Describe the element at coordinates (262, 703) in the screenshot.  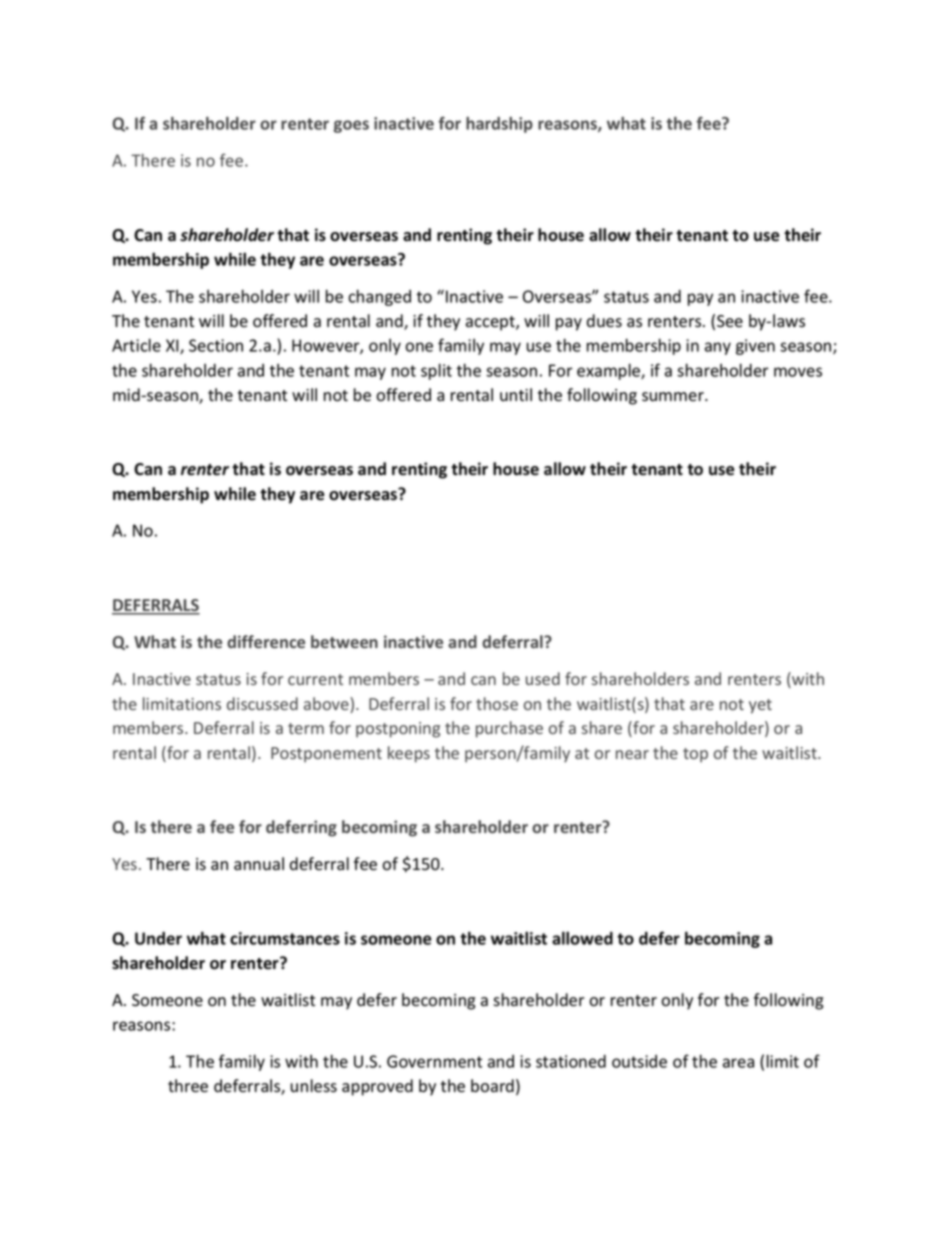
I see `discussed` at that location.
